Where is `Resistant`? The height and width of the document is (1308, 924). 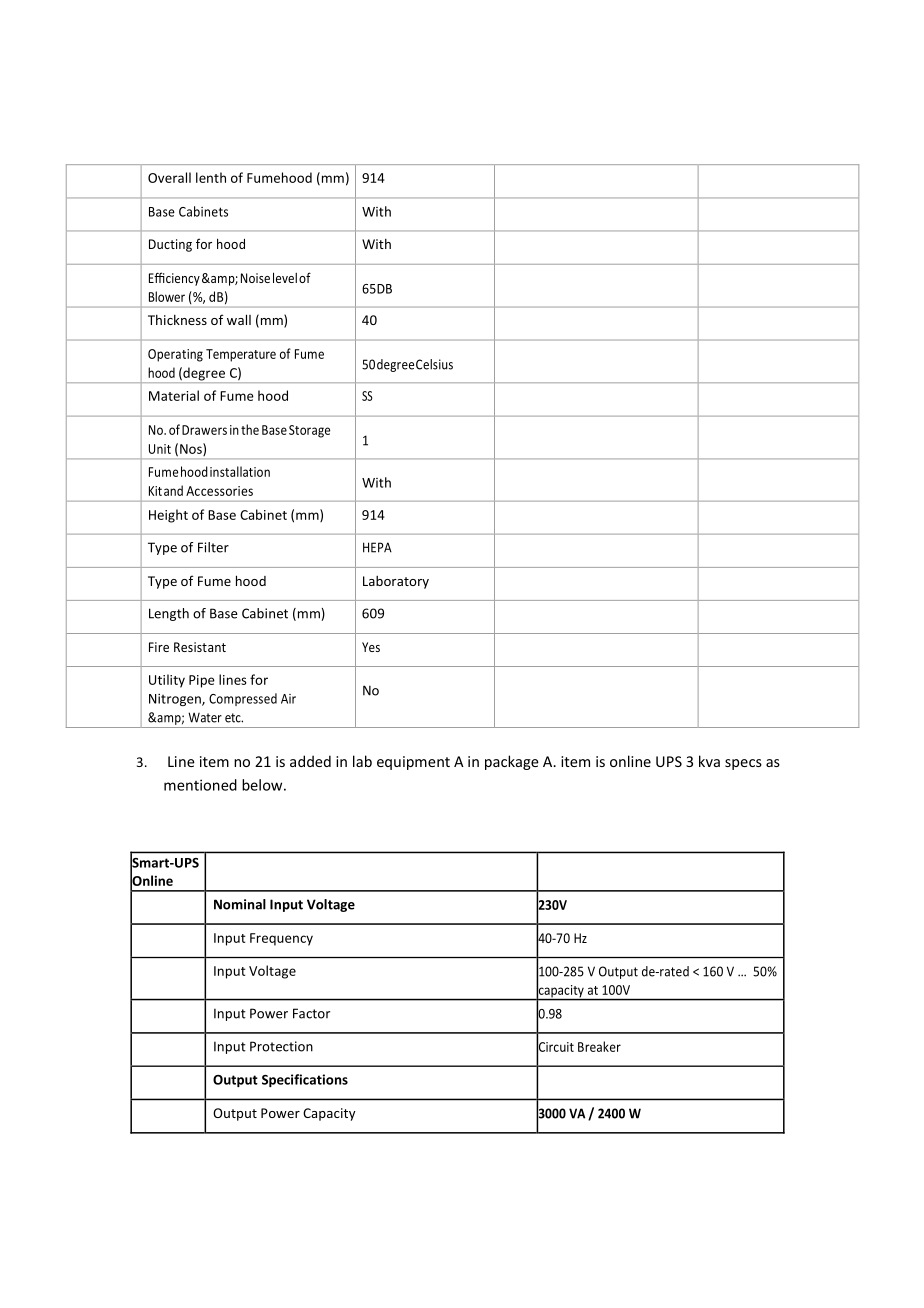 Resistant is located at coordinates (200, 647).
